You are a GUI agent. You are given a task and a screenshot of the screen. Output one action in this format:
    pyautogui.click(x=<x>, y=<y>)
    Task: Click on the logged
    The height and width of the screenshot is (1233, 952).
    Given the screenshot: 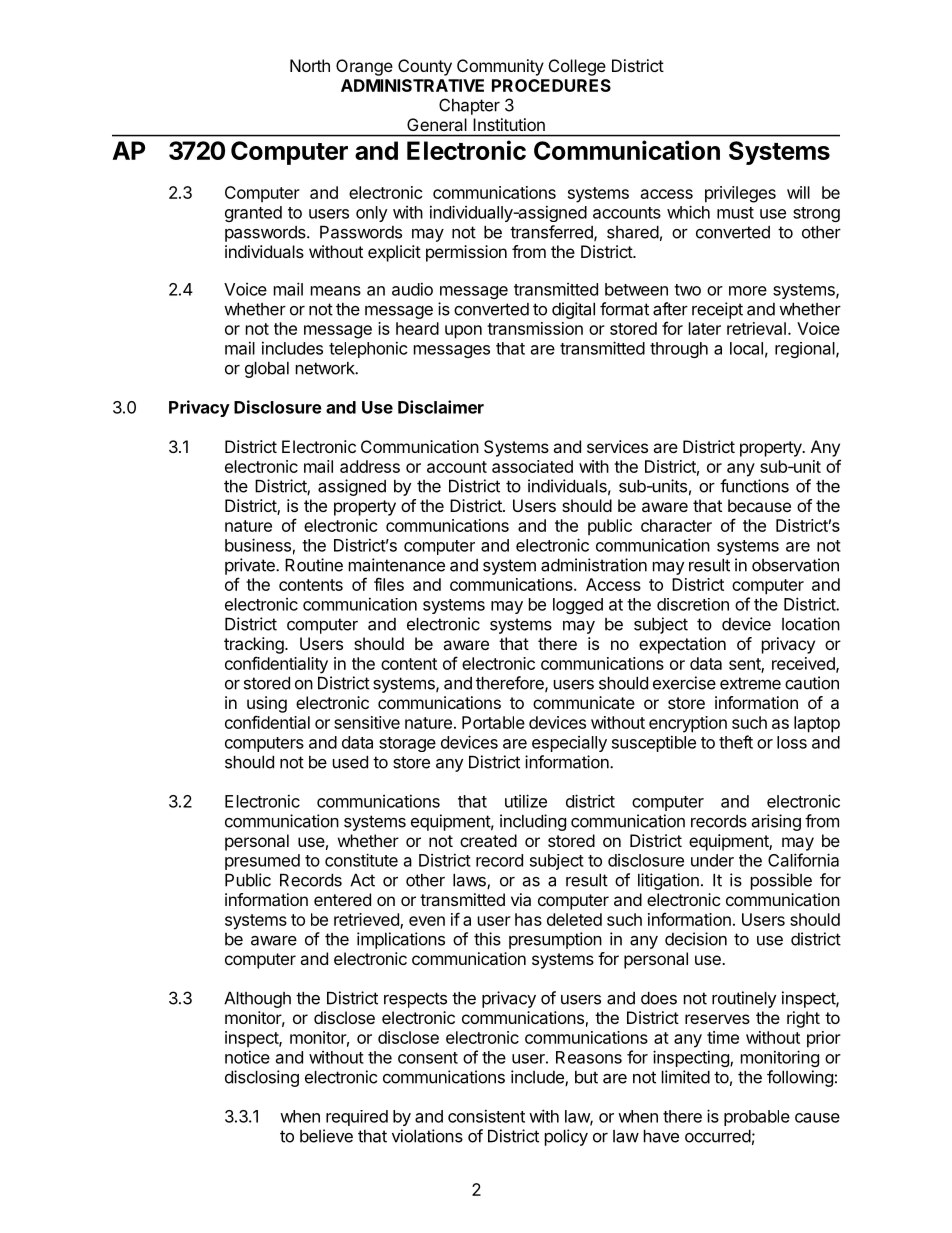 What is the action you would take?
    pyautogui.click(x=578, y=606)
